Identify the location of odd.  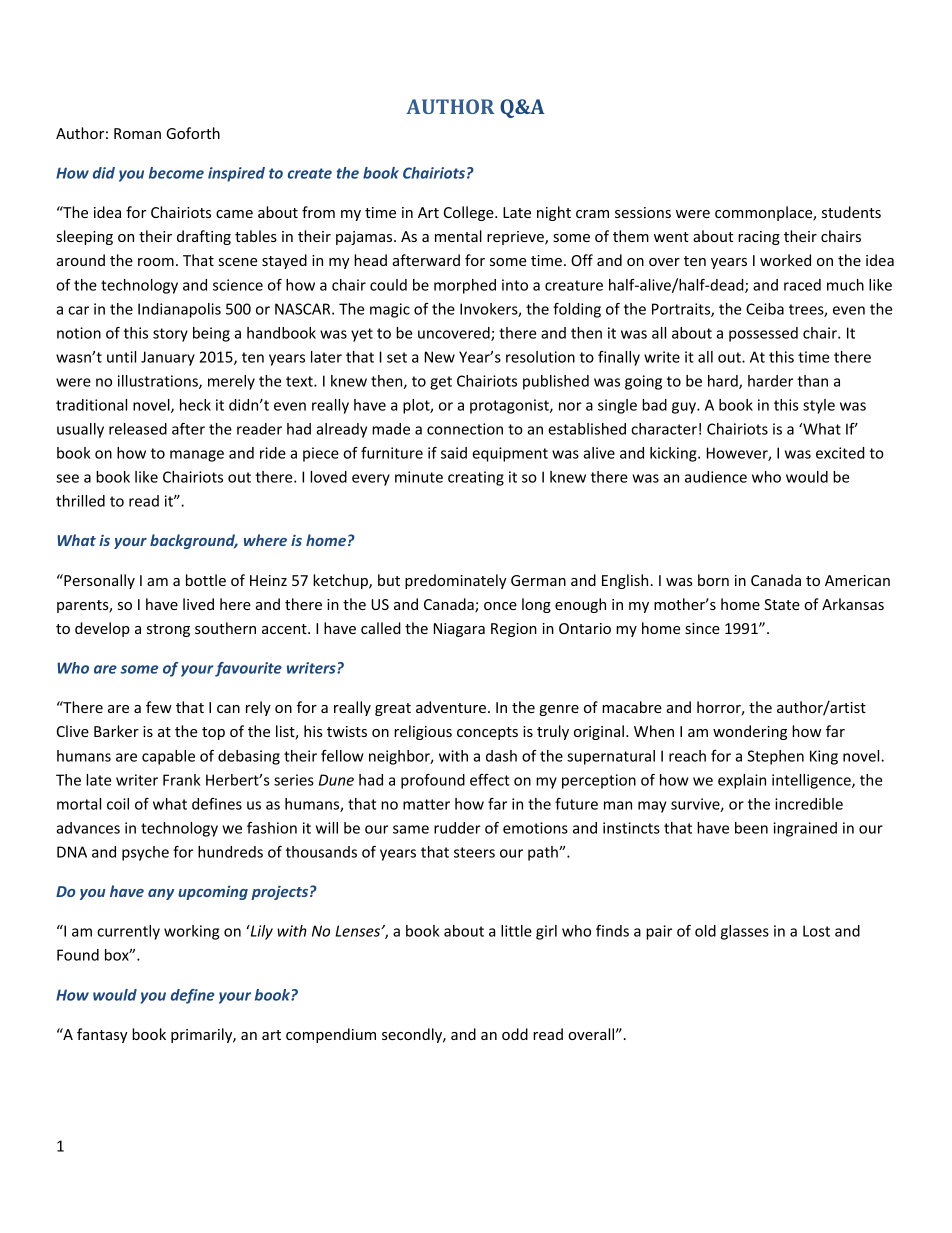
(515, 1034).
